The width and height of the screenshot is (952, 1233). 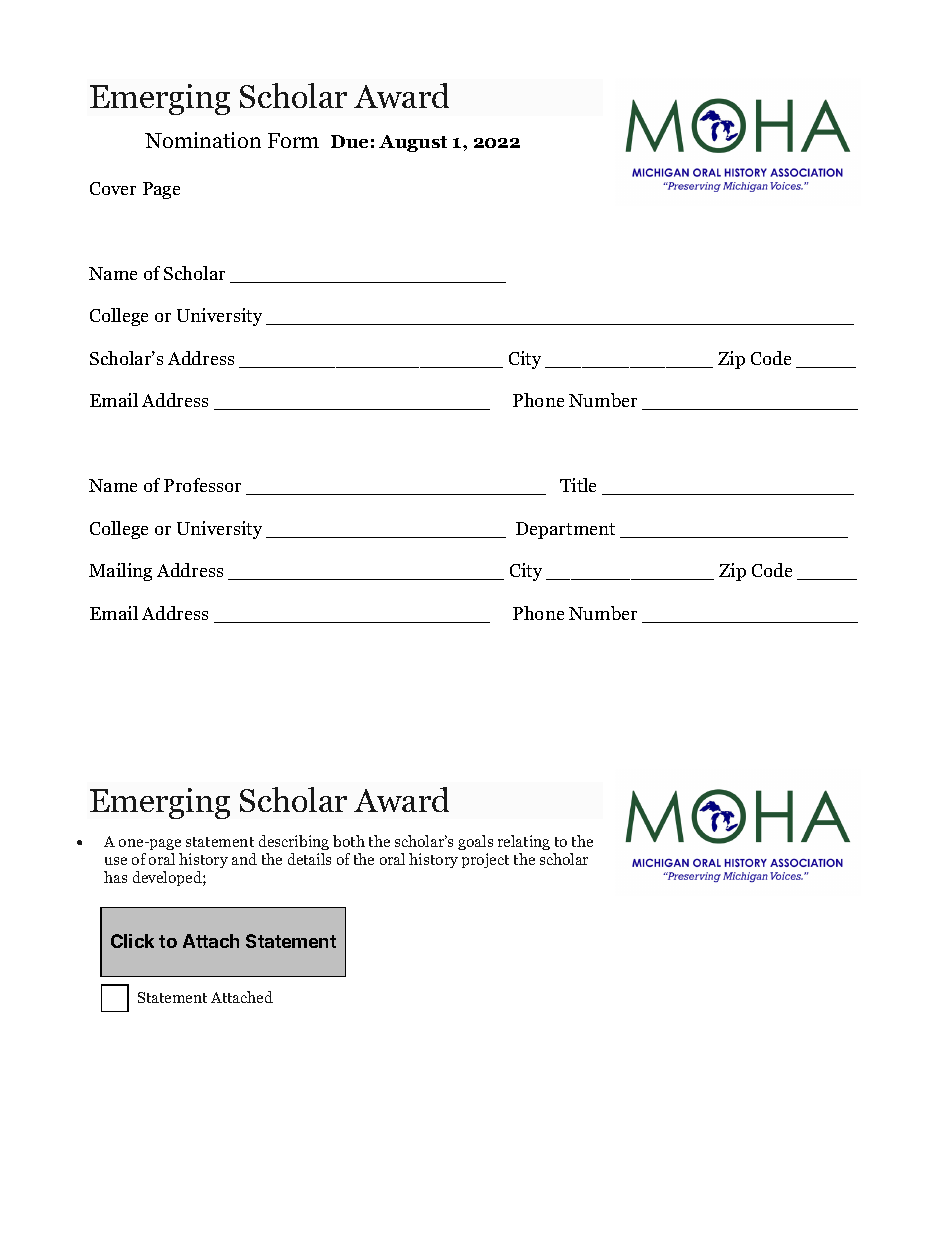 I want to click on Form, so click(x=293, y=140).
